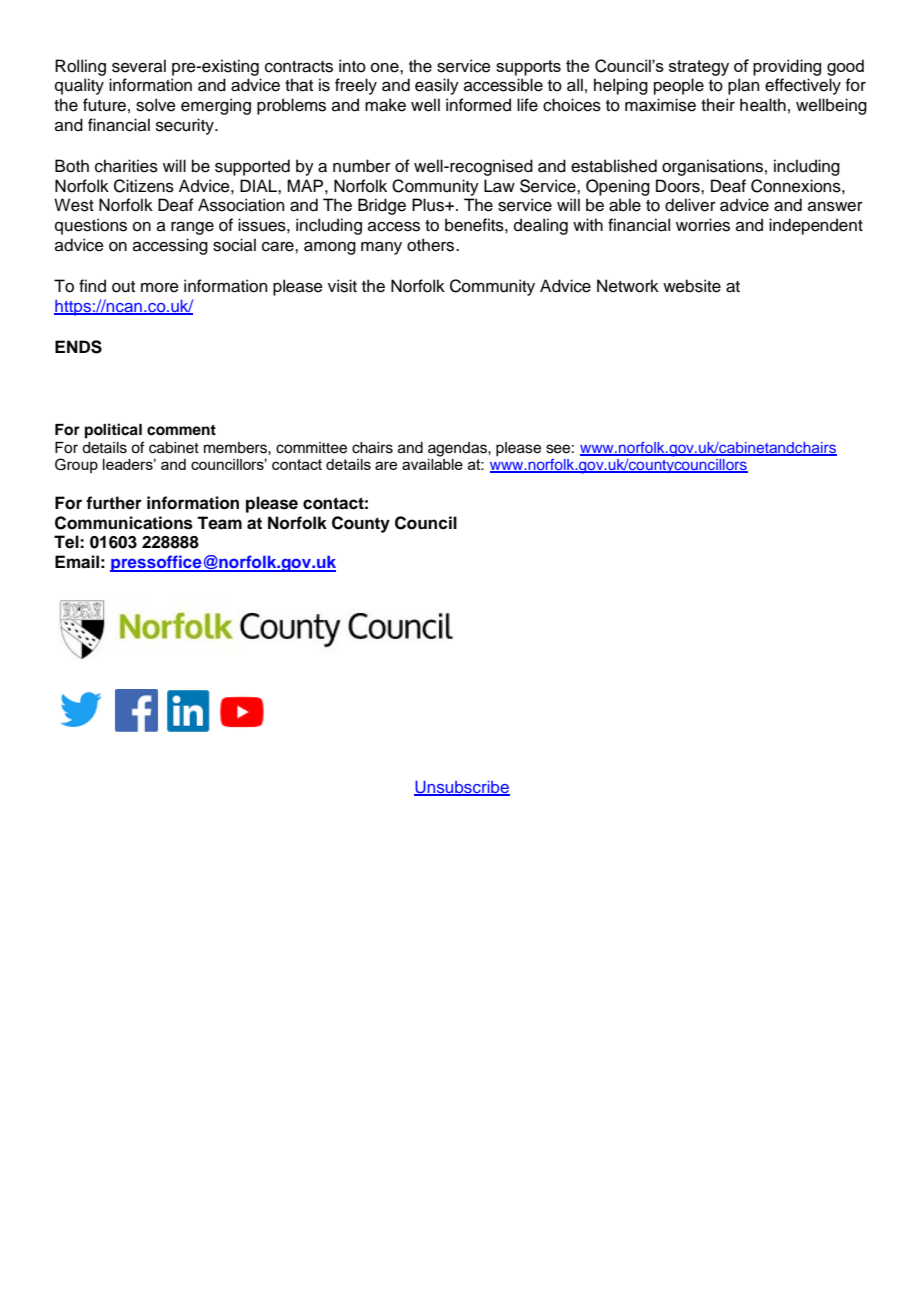 The image size is (924, 1307). What do you see at coordinates (160, 288) in the image?
I see `more` at bounding box center [160, 288].
